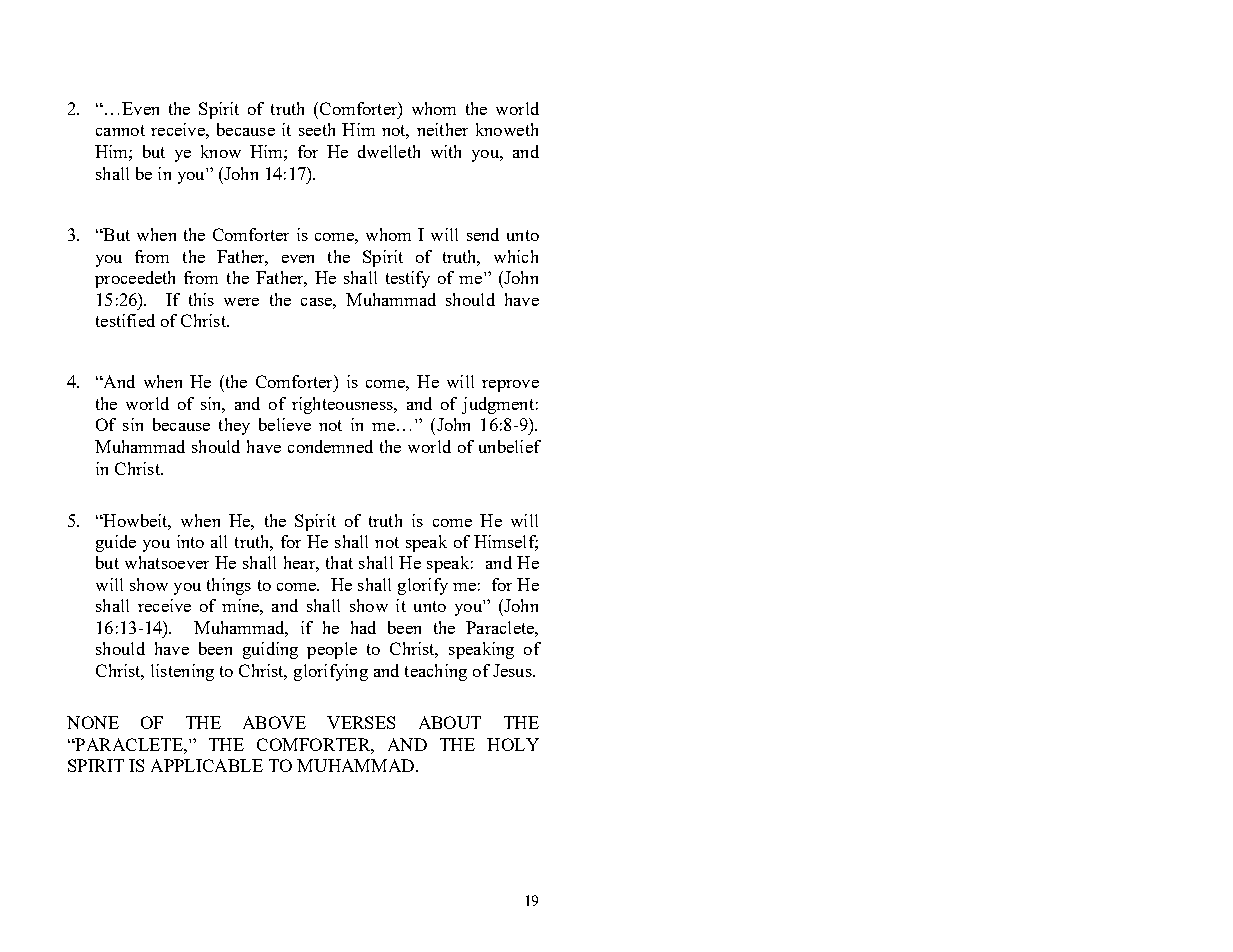 The height and width of the screenshot is (952, 1233). Describe the element at coordinates (450, 722) in the screenshot. I see `ABOUT` at that location.
